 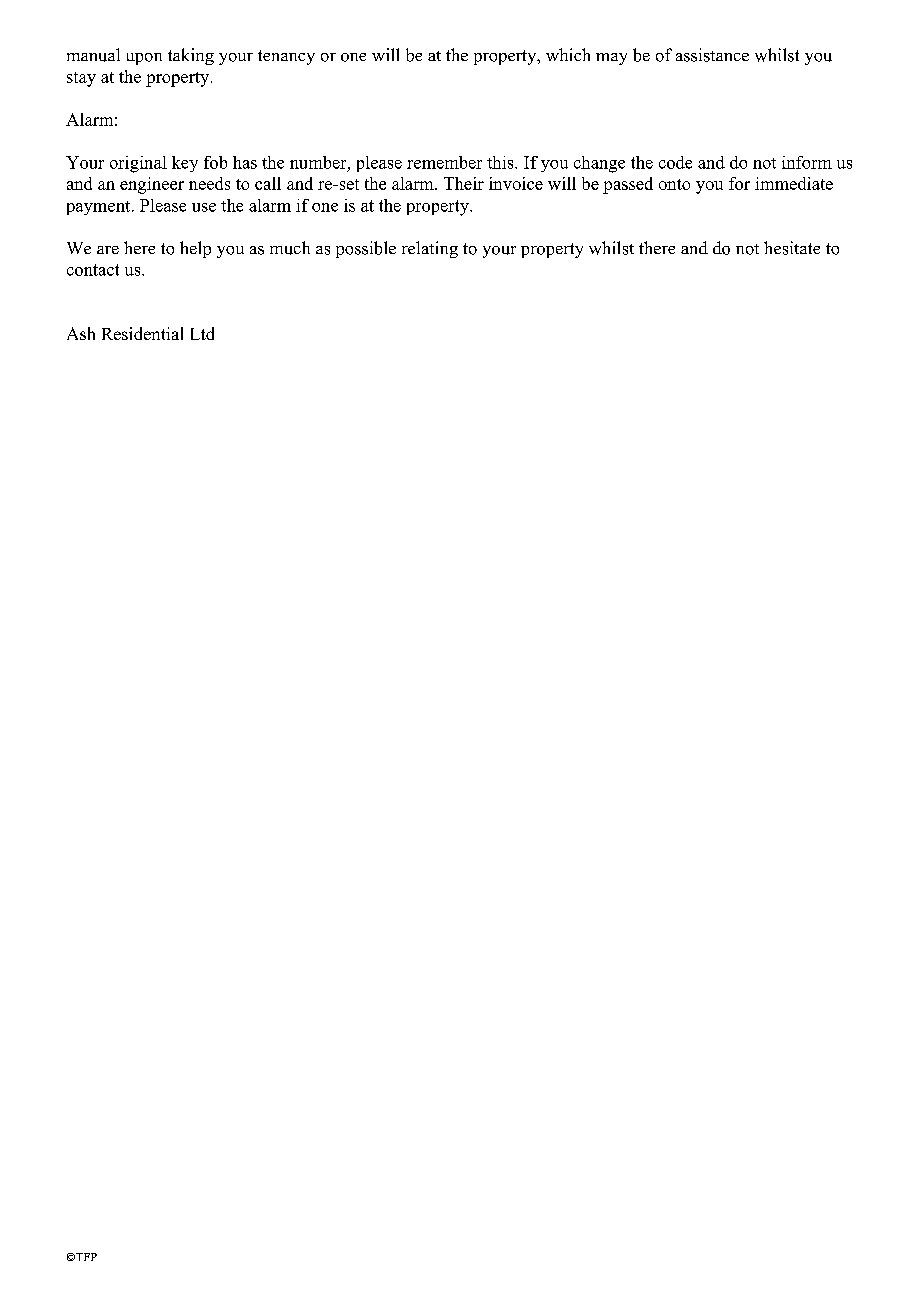 I want to click on fob, so click(x=215, y=162).
